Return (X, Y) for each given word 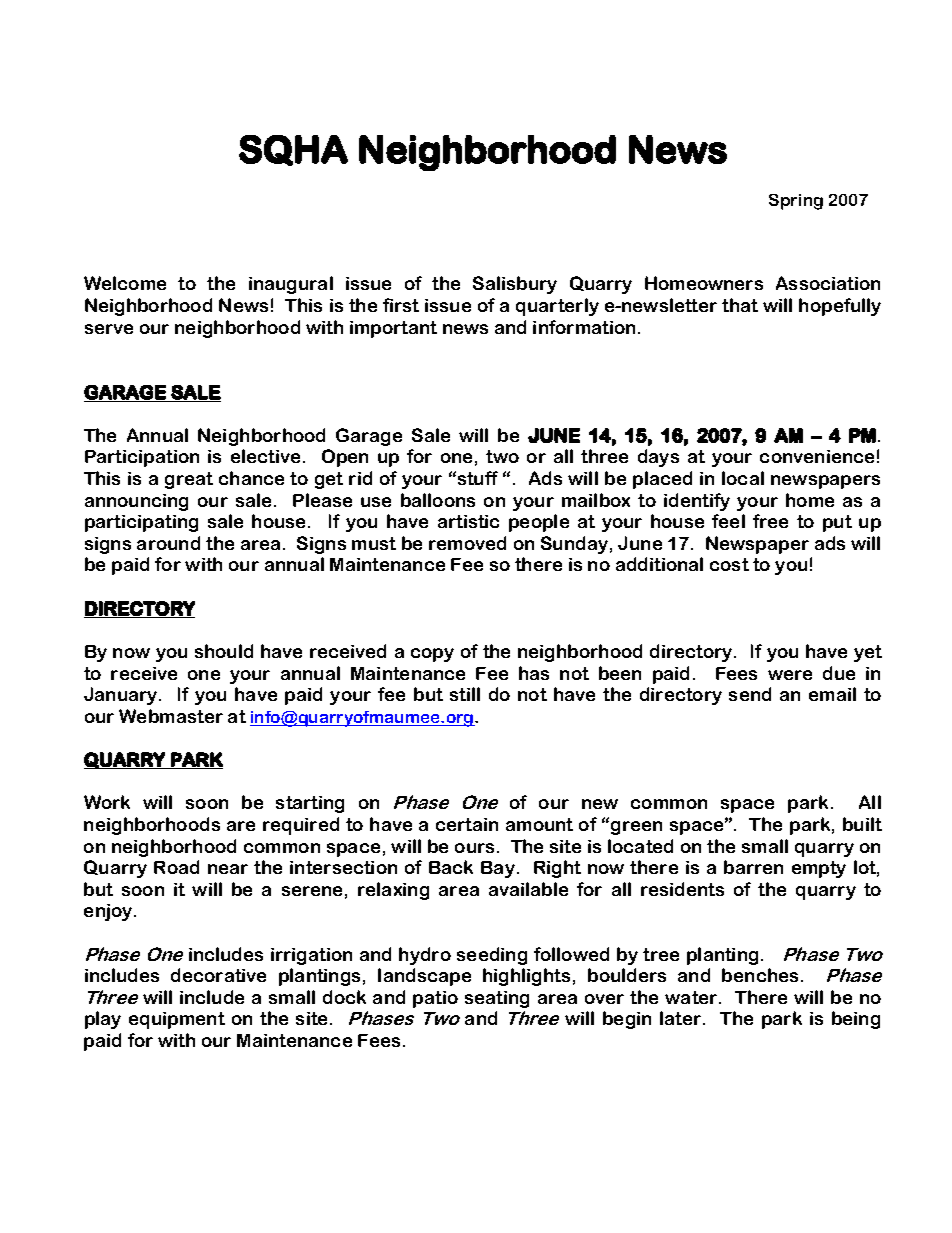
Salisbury (515, 285)
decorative (218, 975)
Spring (796, 202)
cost (729, 564)
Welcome (125, 283)
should (224, 651)
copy (432, 655)
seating (497, 999)
